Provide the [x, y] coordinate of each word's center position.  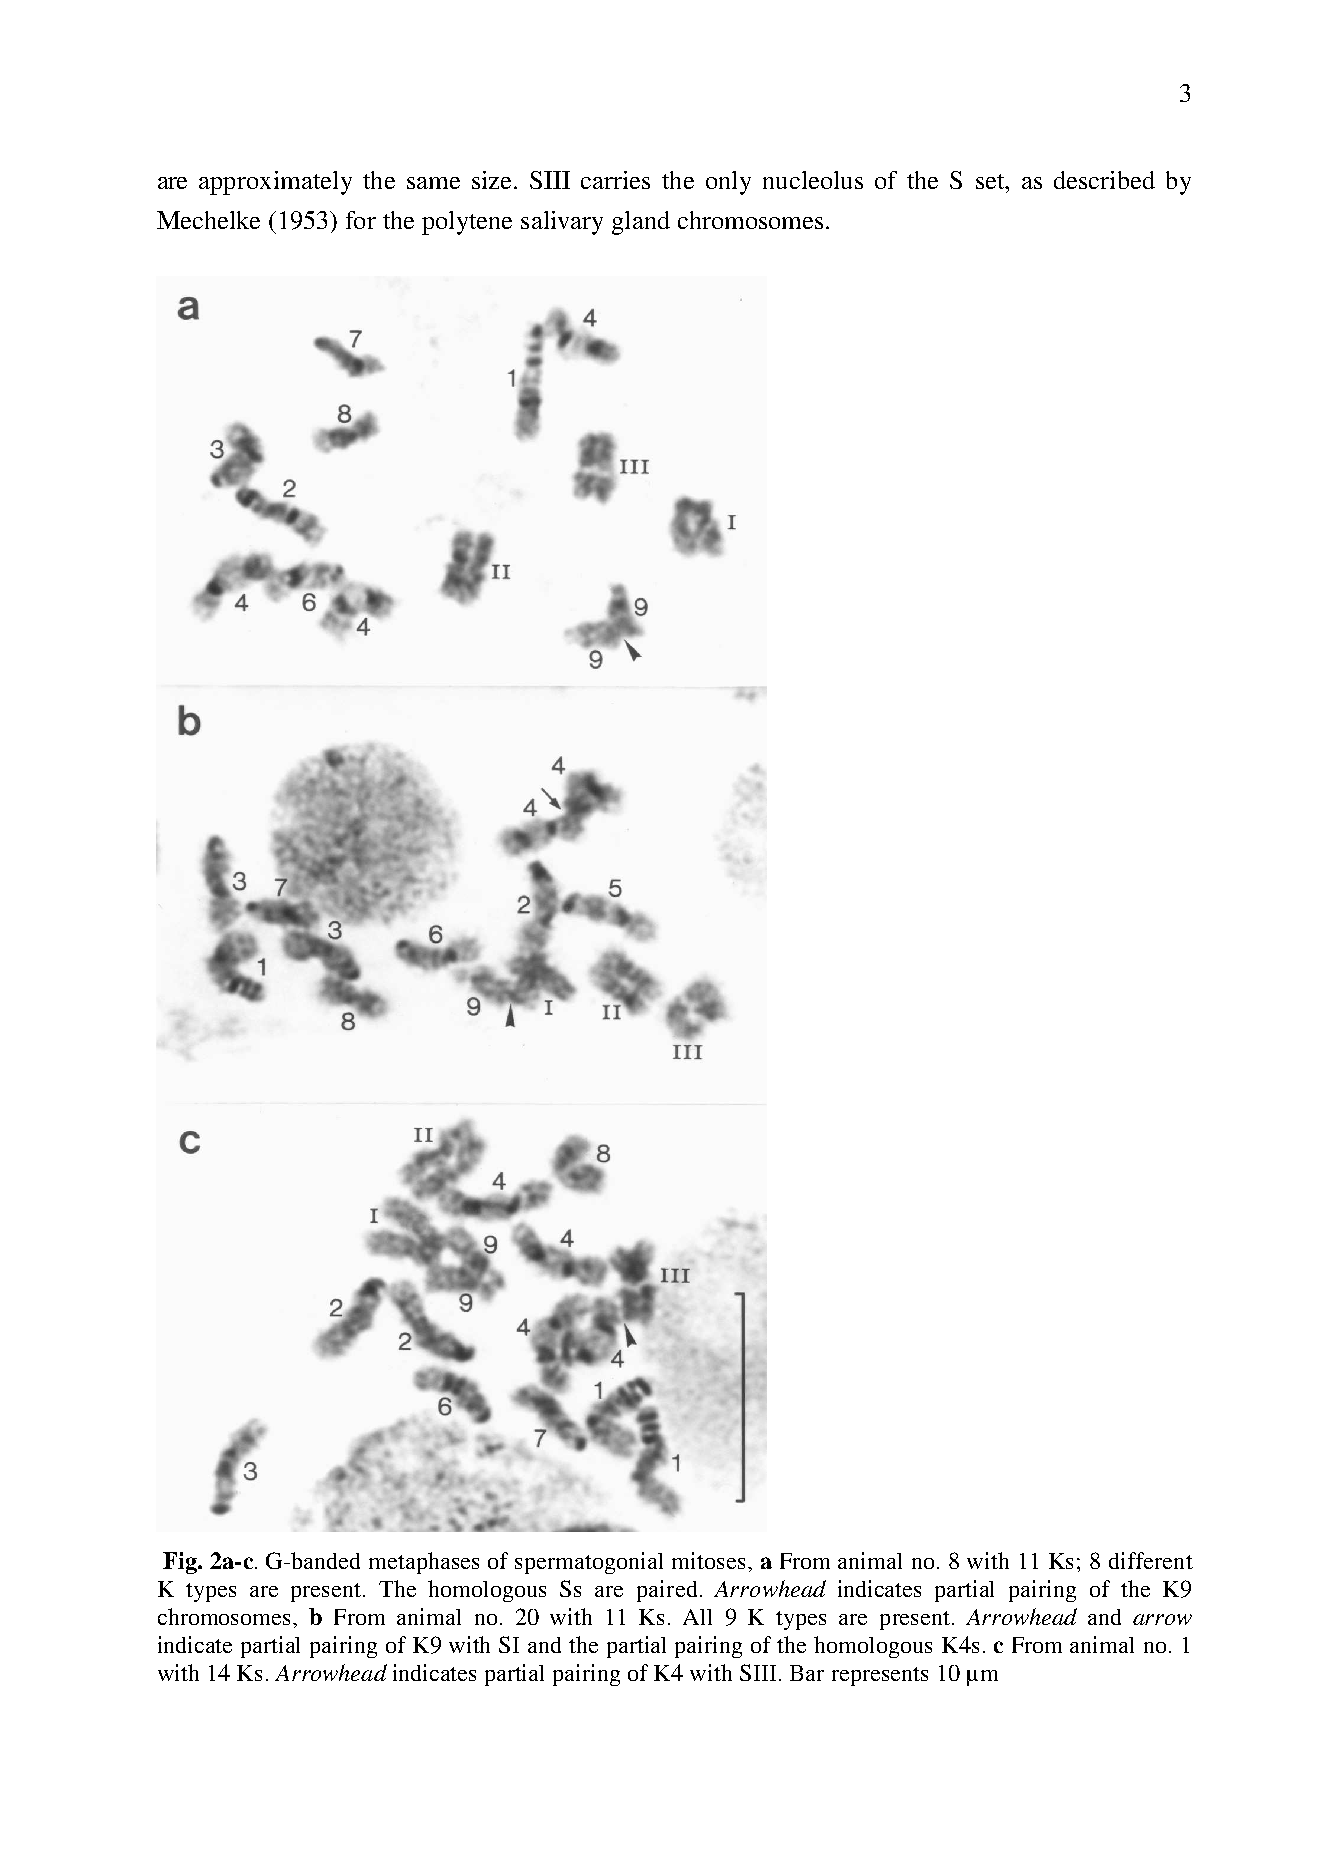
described [1104, 180]
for [361, 220]
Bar [807, 1673]
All [697, 1617]
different [1151, 1560]
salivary [562, 223]
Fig [181, 1563]
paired [667, 1591]
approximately [275, 183]
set [991, 181]
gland [641, 223]
